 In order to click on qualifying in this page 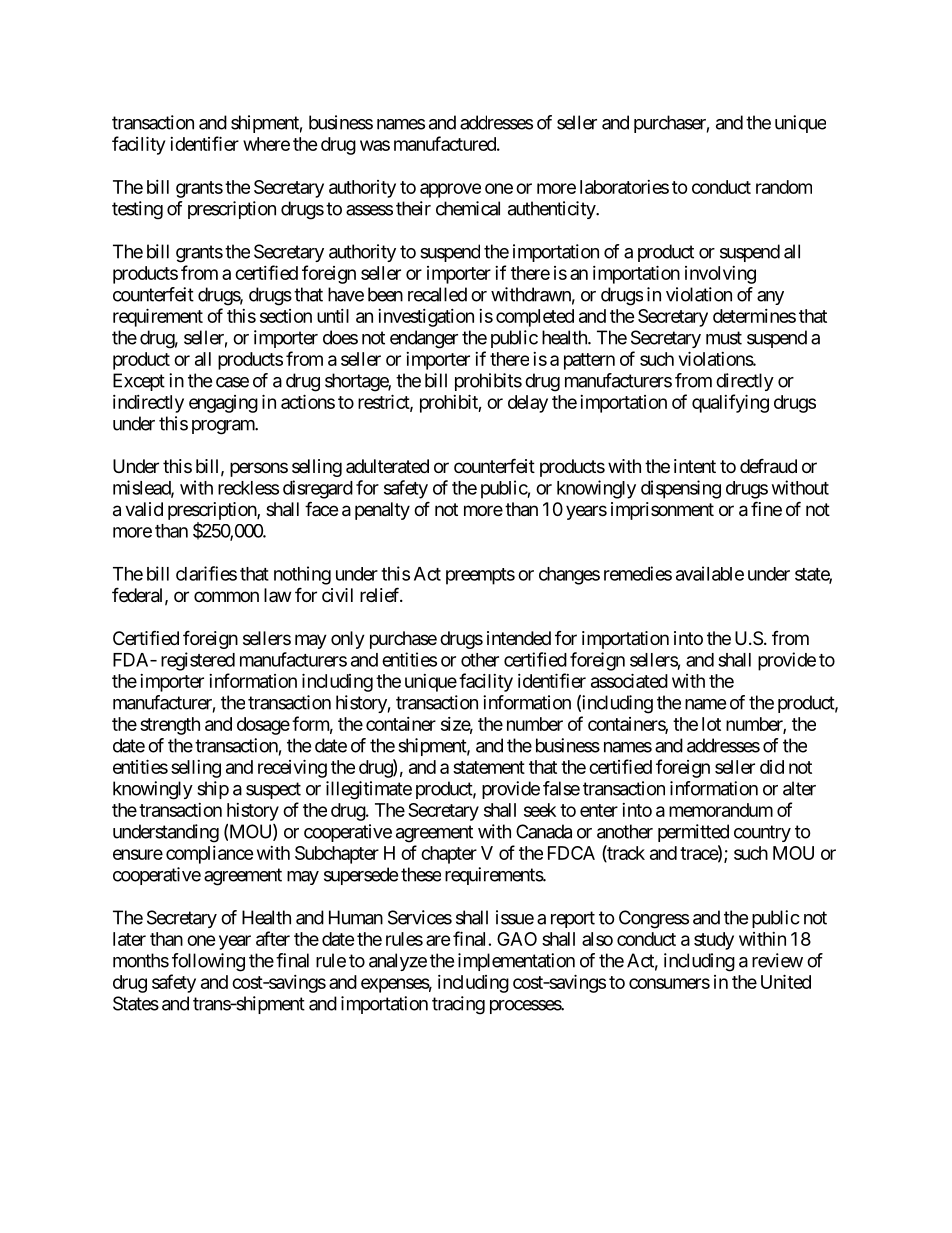, I will do `click(730, 403)`.
